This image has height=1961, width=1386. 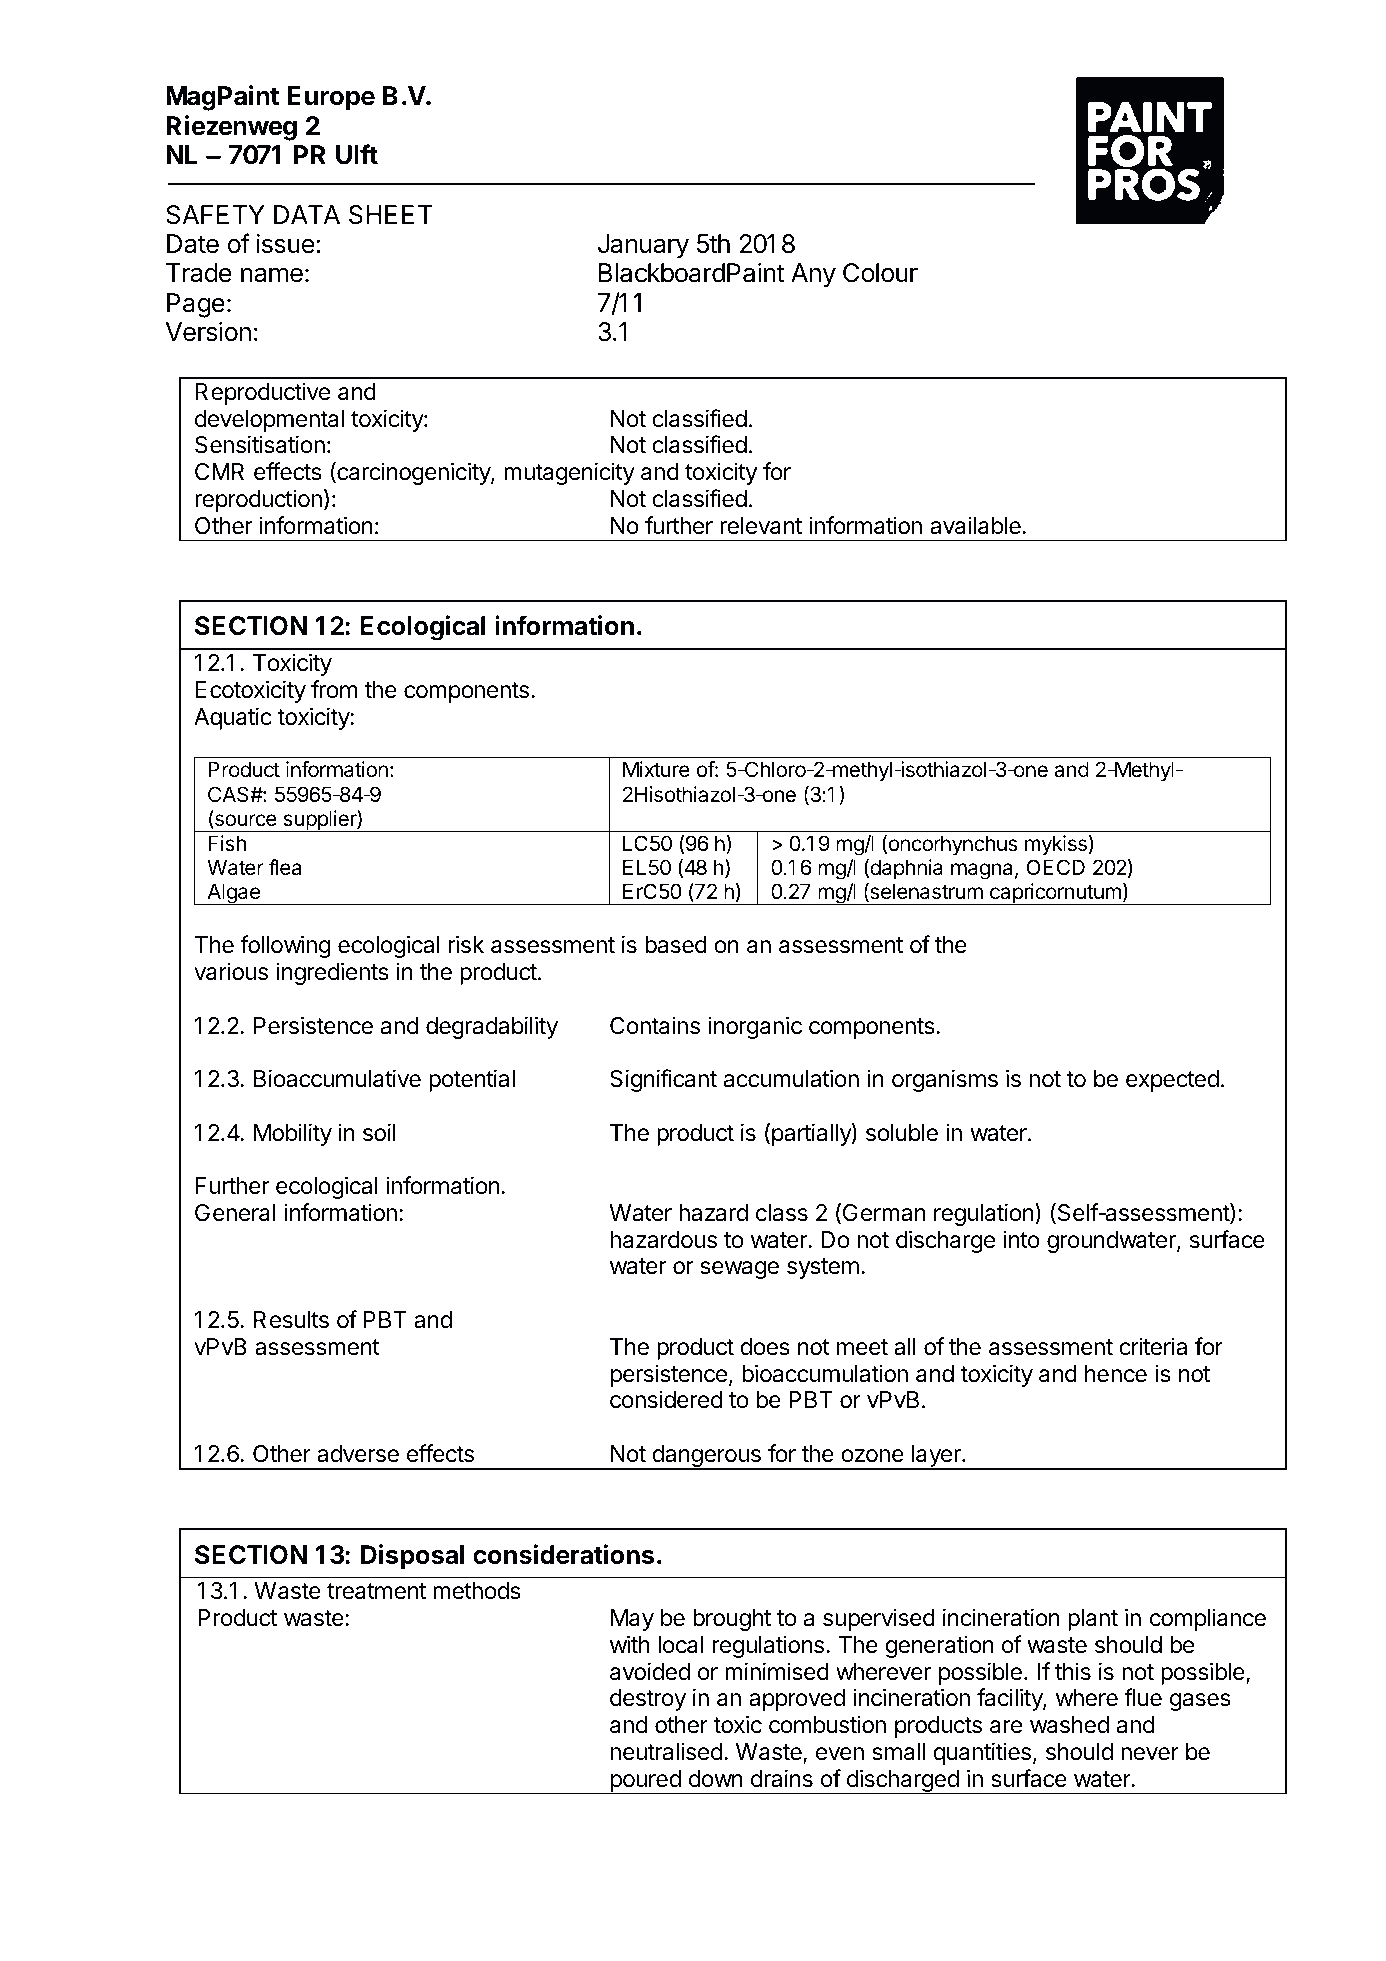 I want to click on Europe, so click(x=331, y=98).
